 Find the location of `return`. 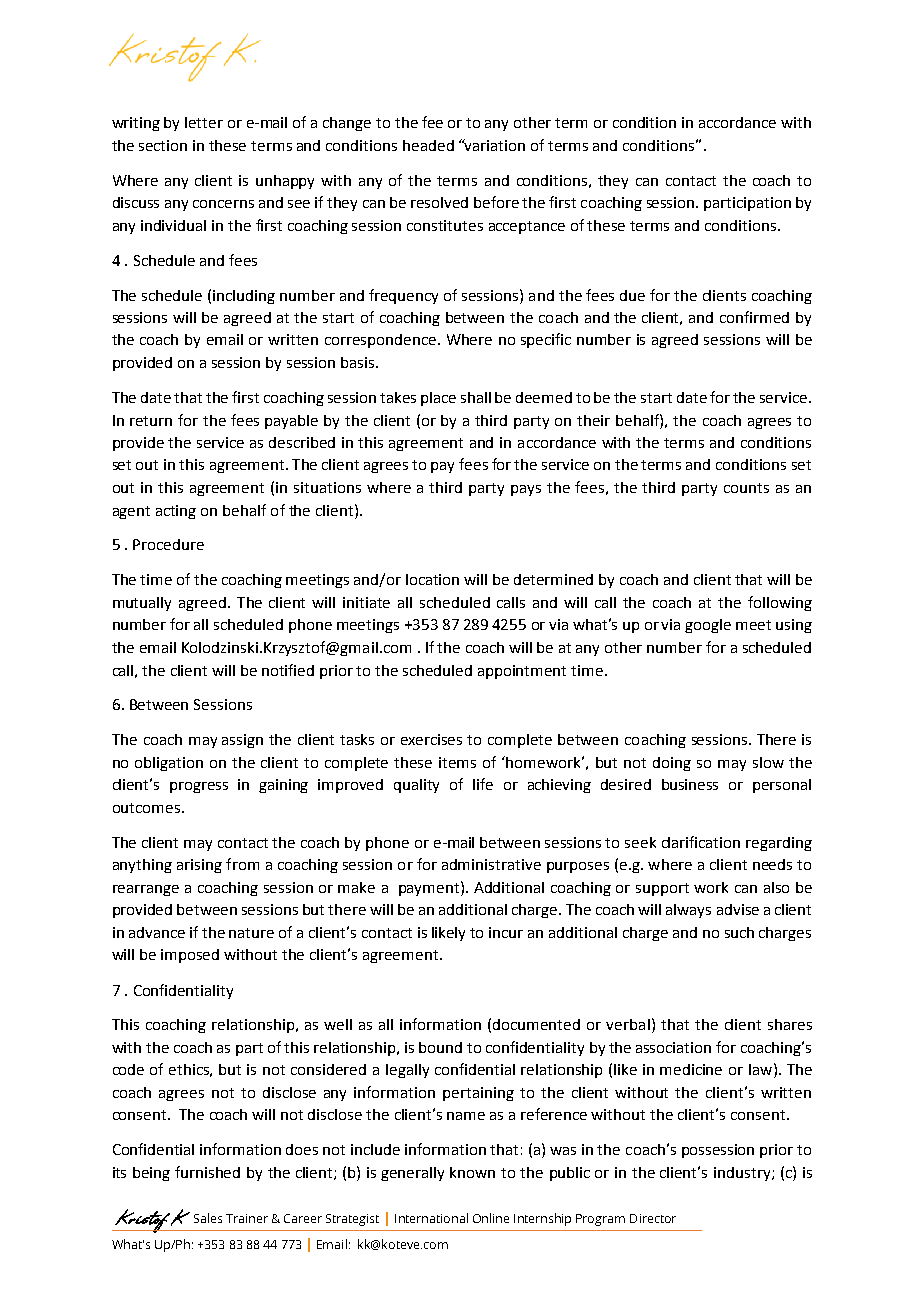

return is located at coordinates (151, 421).
